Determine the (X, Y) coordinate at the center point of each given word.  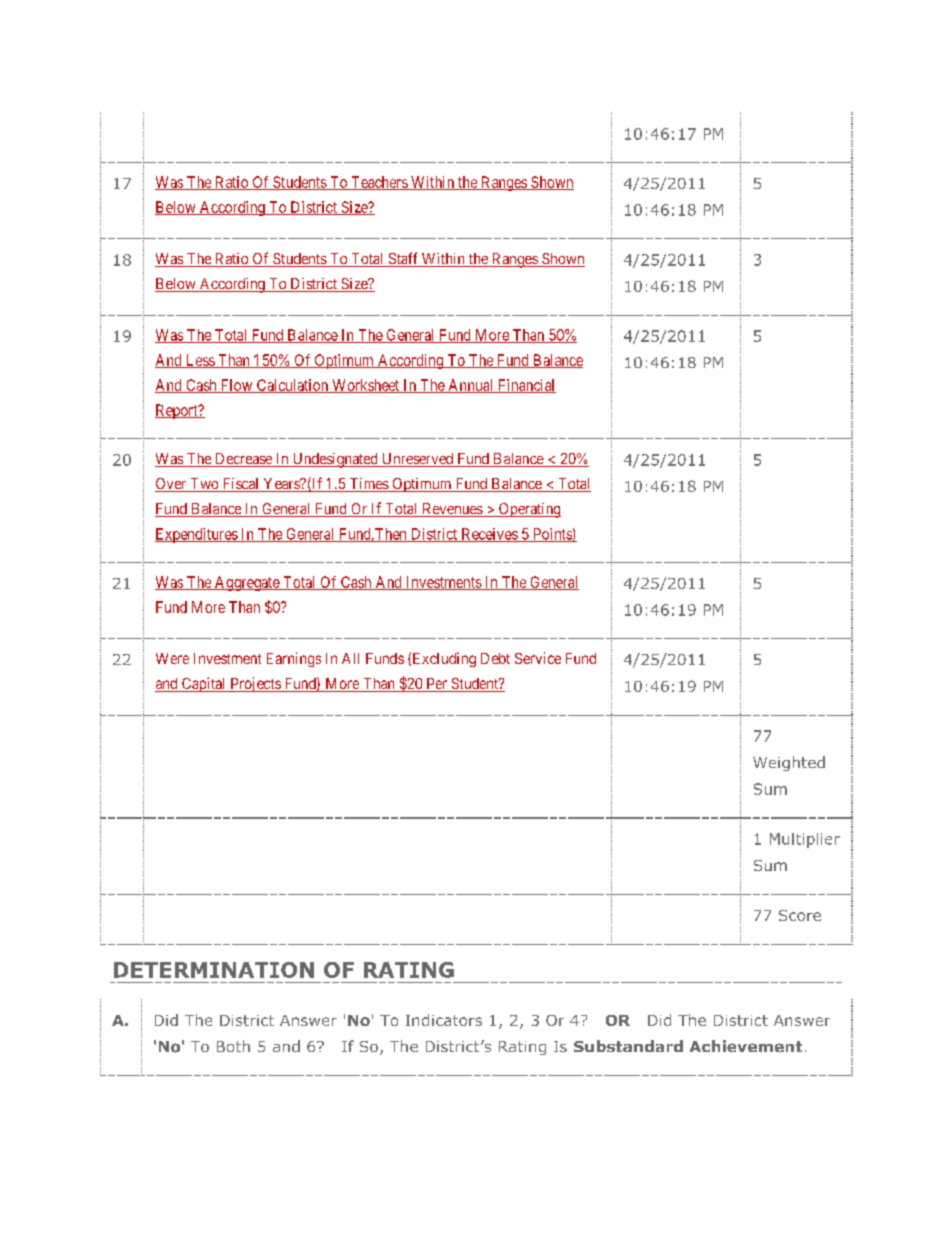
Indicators (444, 1020)
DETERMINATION (214, 970)
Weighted (789, 763)
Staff (403, 259)
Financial (525, 386)
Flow (236, 386)
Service (538, 658)
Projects (255, 684)
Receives (489, 535)
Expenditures (197, 535)
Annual (471, 386)
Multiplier (805, 840)
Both (233, 1046)
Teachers (379, 183)
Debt (495, 658)
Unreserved (417, 460)
